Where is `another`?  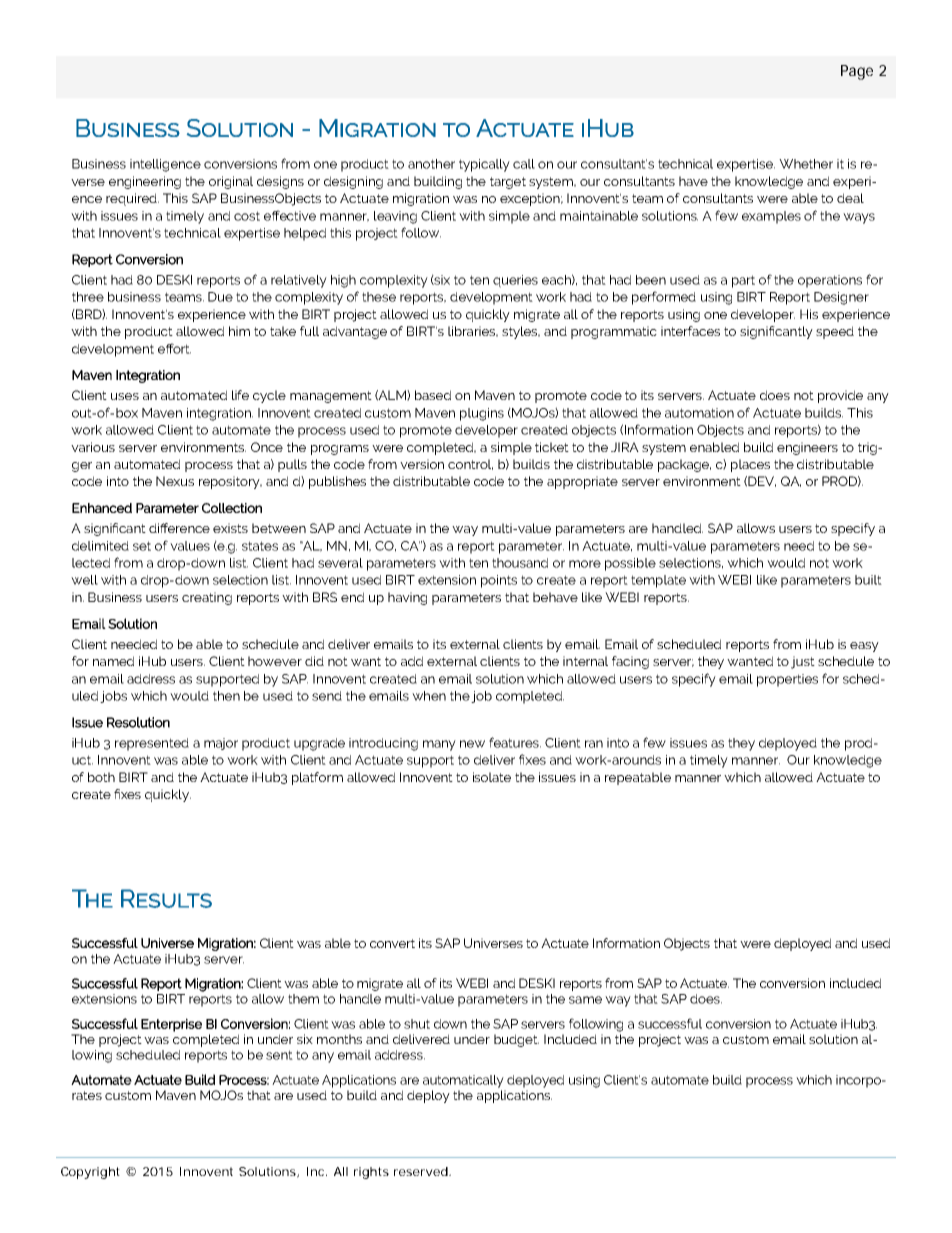
another is located at coordinates (431, 164).
